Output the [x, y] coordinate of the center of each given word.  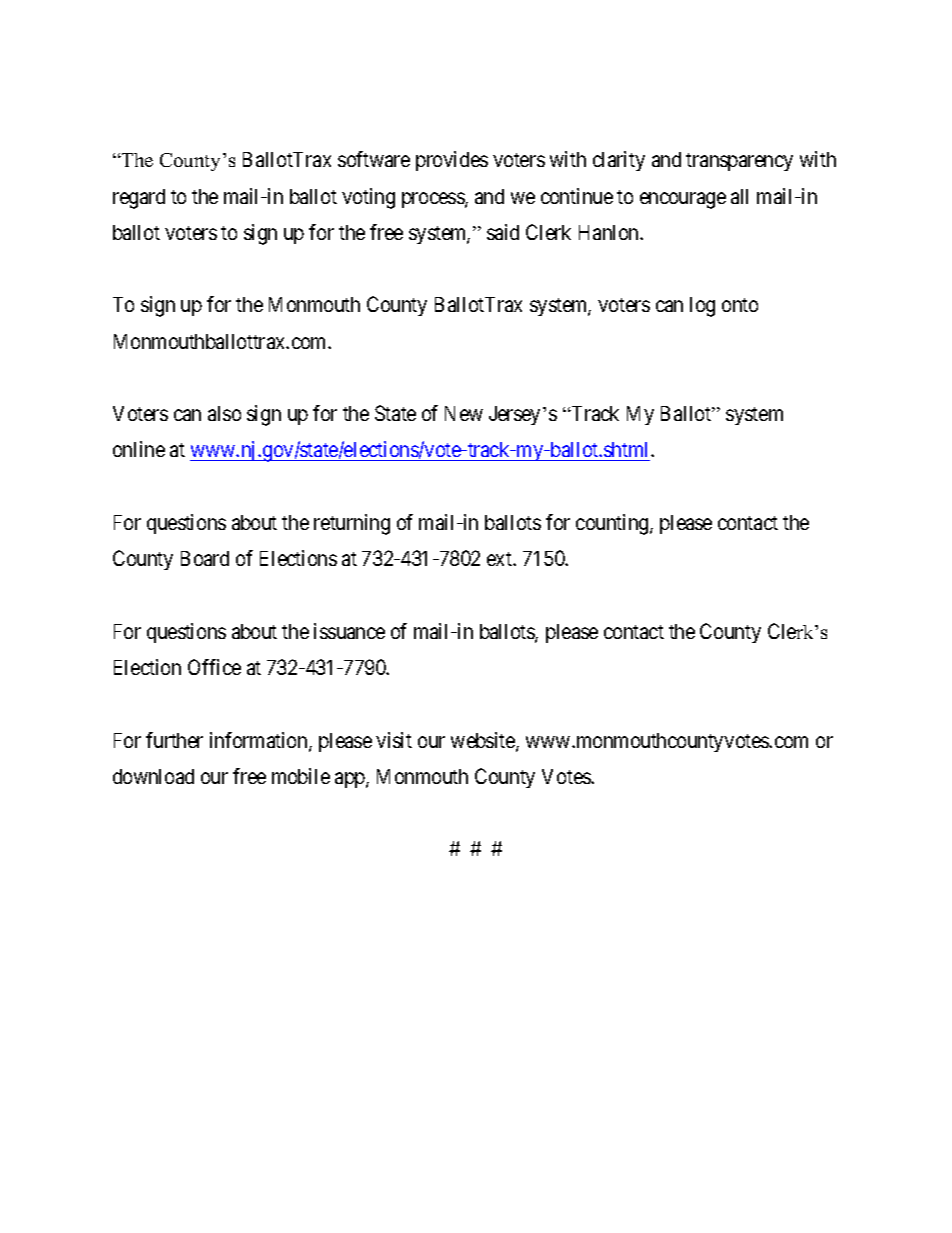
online [139, 449]
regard [139, 199]
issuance [349, 631]
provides [452, 161]
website [484, 741]
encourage [683, 200]
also [224, 413]
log [702, 307]
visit [394, 740]
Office [214, 667]
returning [352, 524]
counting [613, 524]
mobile [301, 776]
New [464, 413]
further [174, 740]
